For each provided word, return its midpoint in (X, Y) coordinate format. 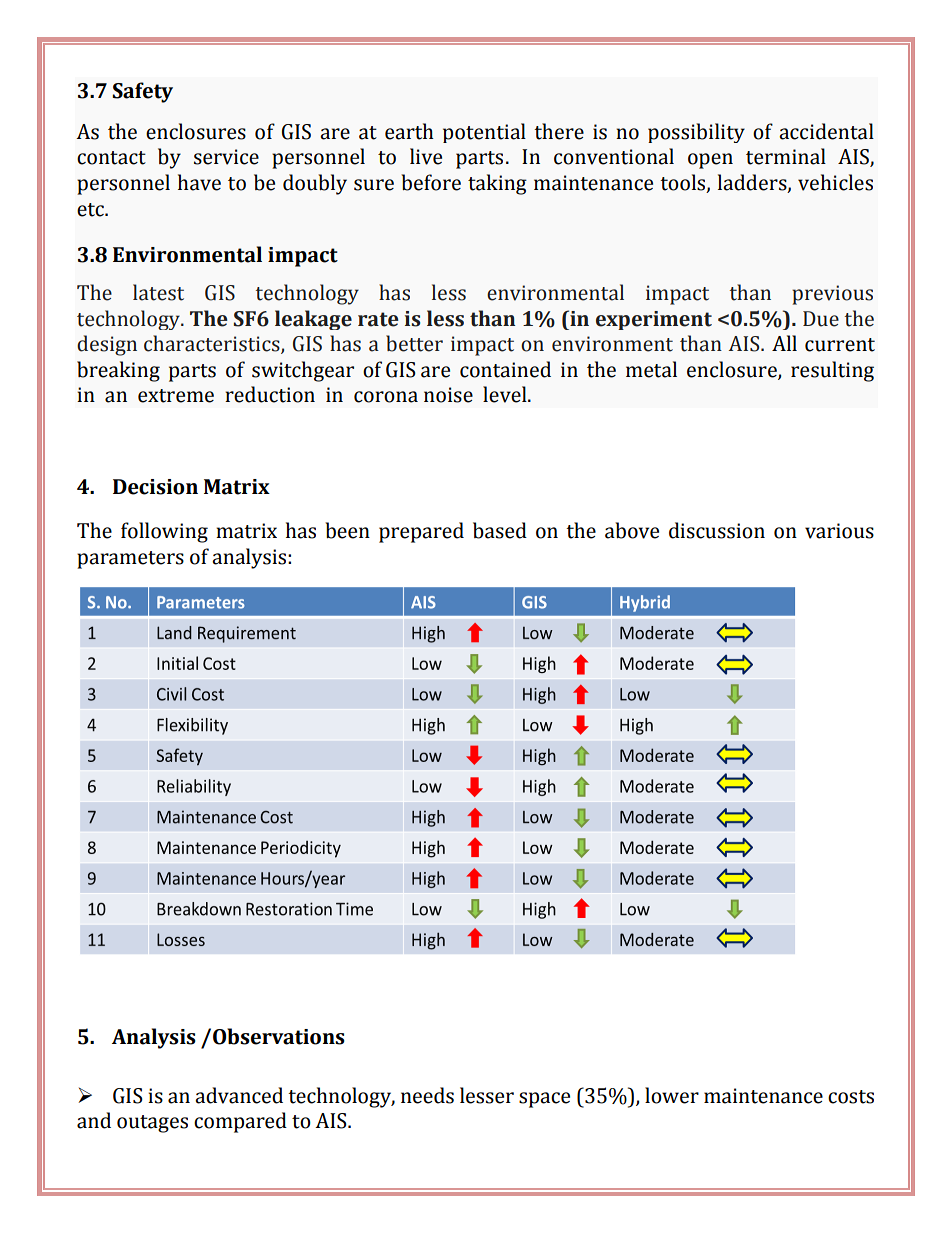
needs (427, 1095)
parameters (130, 560)
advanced (239, 1095)
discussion (717, 530)
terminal (786, 156)
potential (484, 133)
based (500, 530)
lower (672, 1095)
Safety (142, 92)
